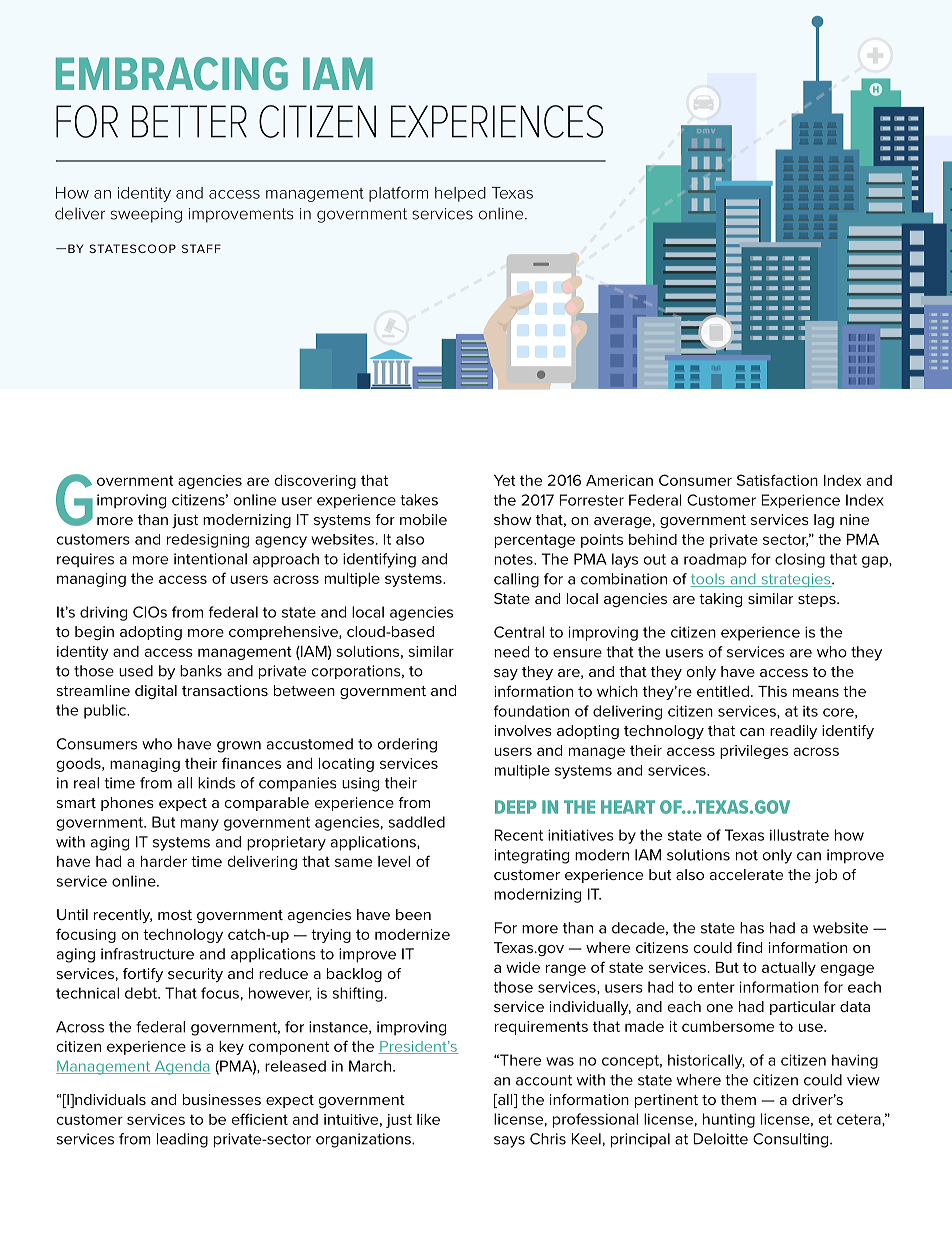 Image resolution: width=952 pixels, height=1233 pixels. What do you see at coordinates (460, 194) in the screenshot?
I see `helped` at bounding box center [460, 194].
